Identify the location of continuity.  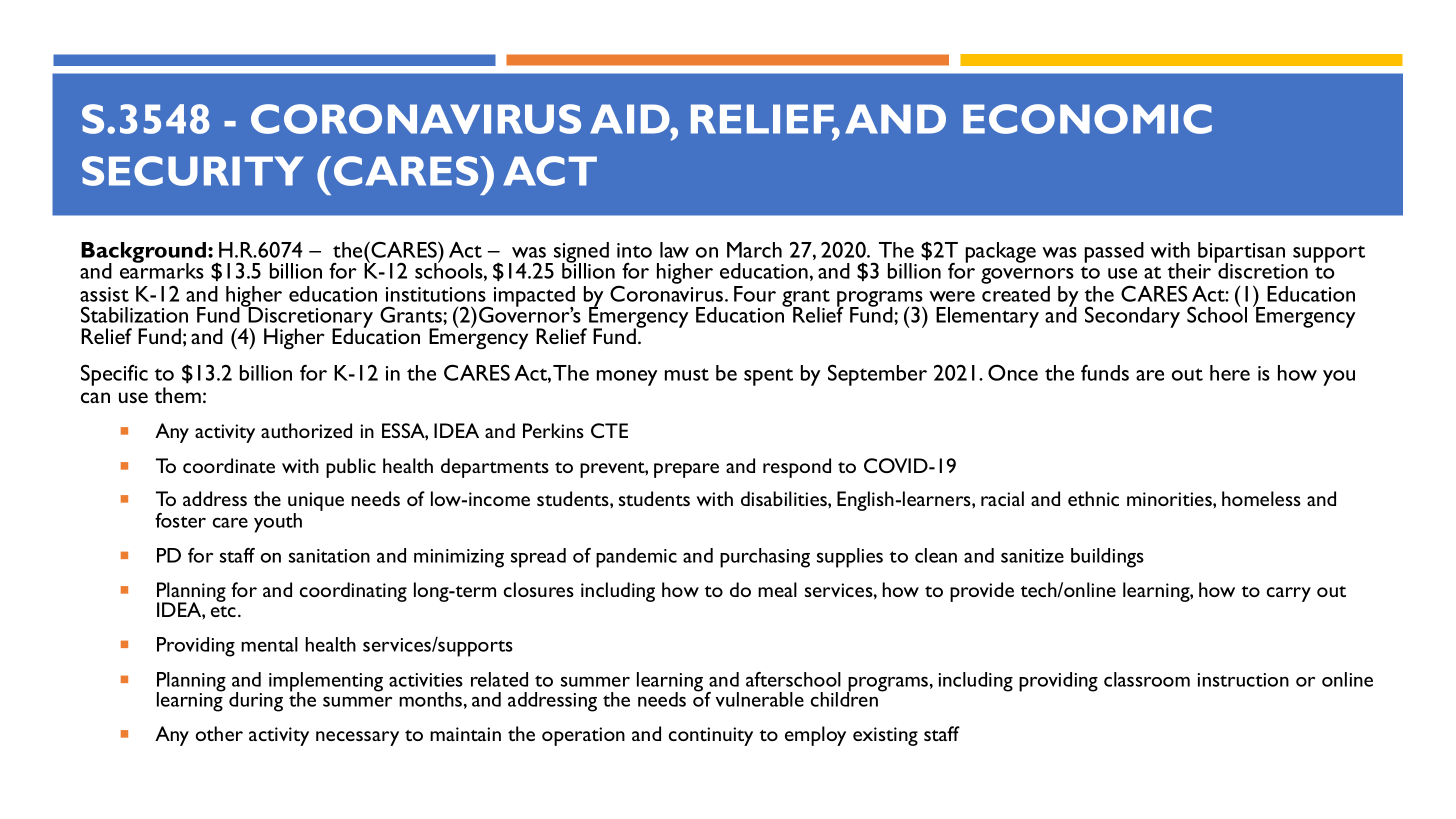
(711, 736).
